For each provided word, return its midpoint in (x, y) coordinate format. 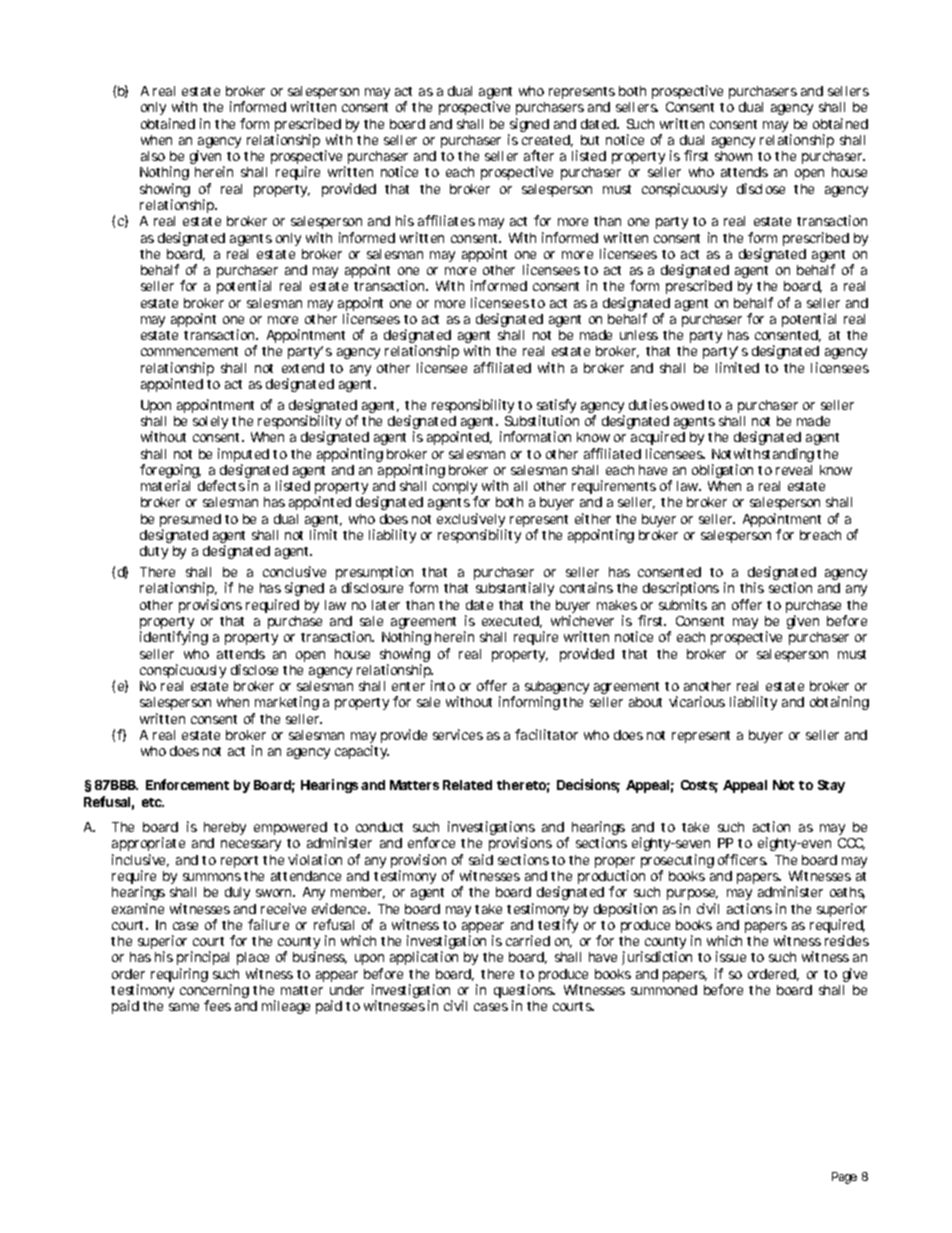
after (539, 155)
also (153, 156)
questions (524, 992)
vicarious (697, 701)
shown (733, 156)
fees (217, 1005)
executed (510, 621)
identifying (174, 638)
